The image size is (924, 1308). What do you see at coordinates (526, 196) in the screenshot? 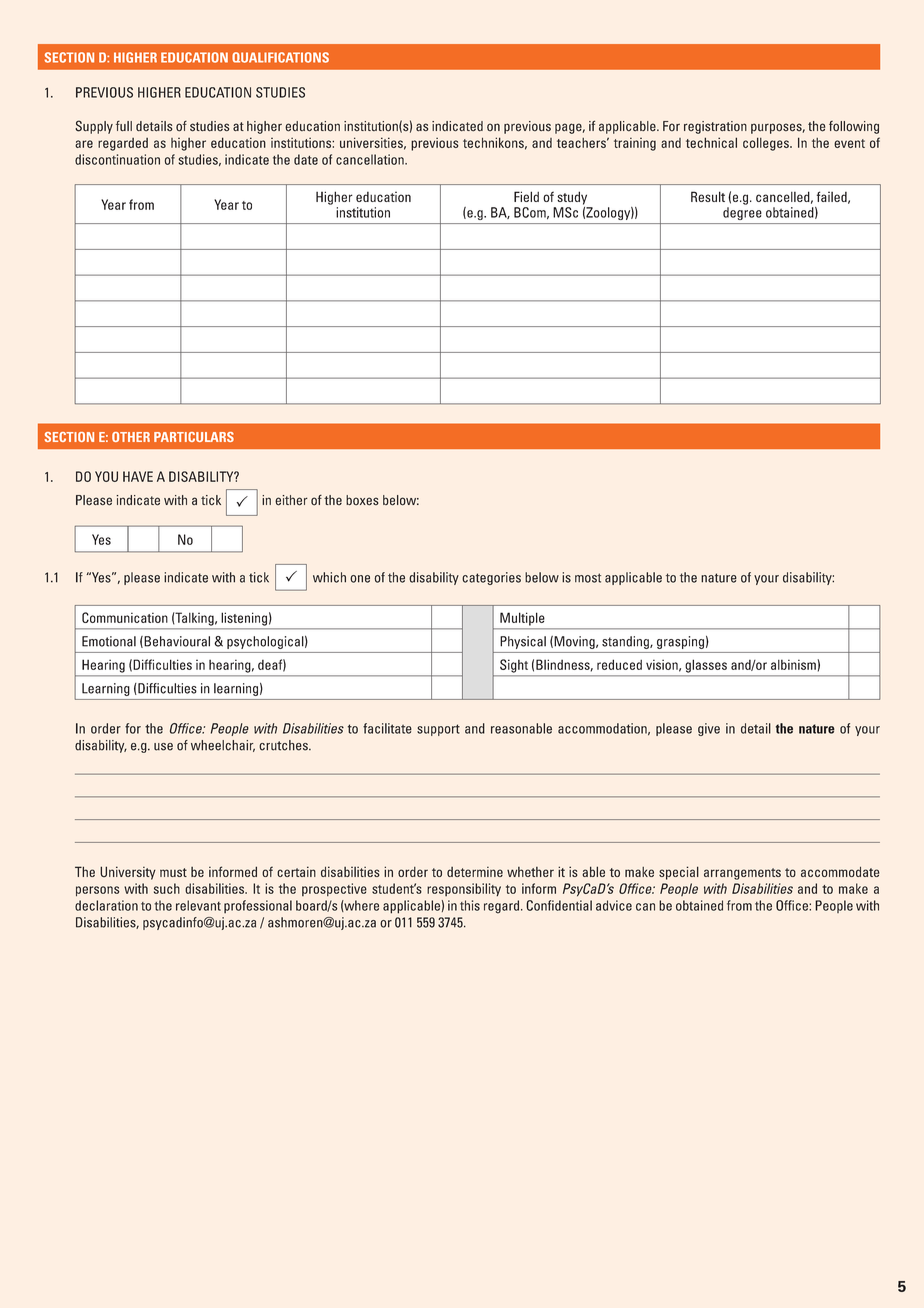
I see `Field` at bounding box center [526, 196].
